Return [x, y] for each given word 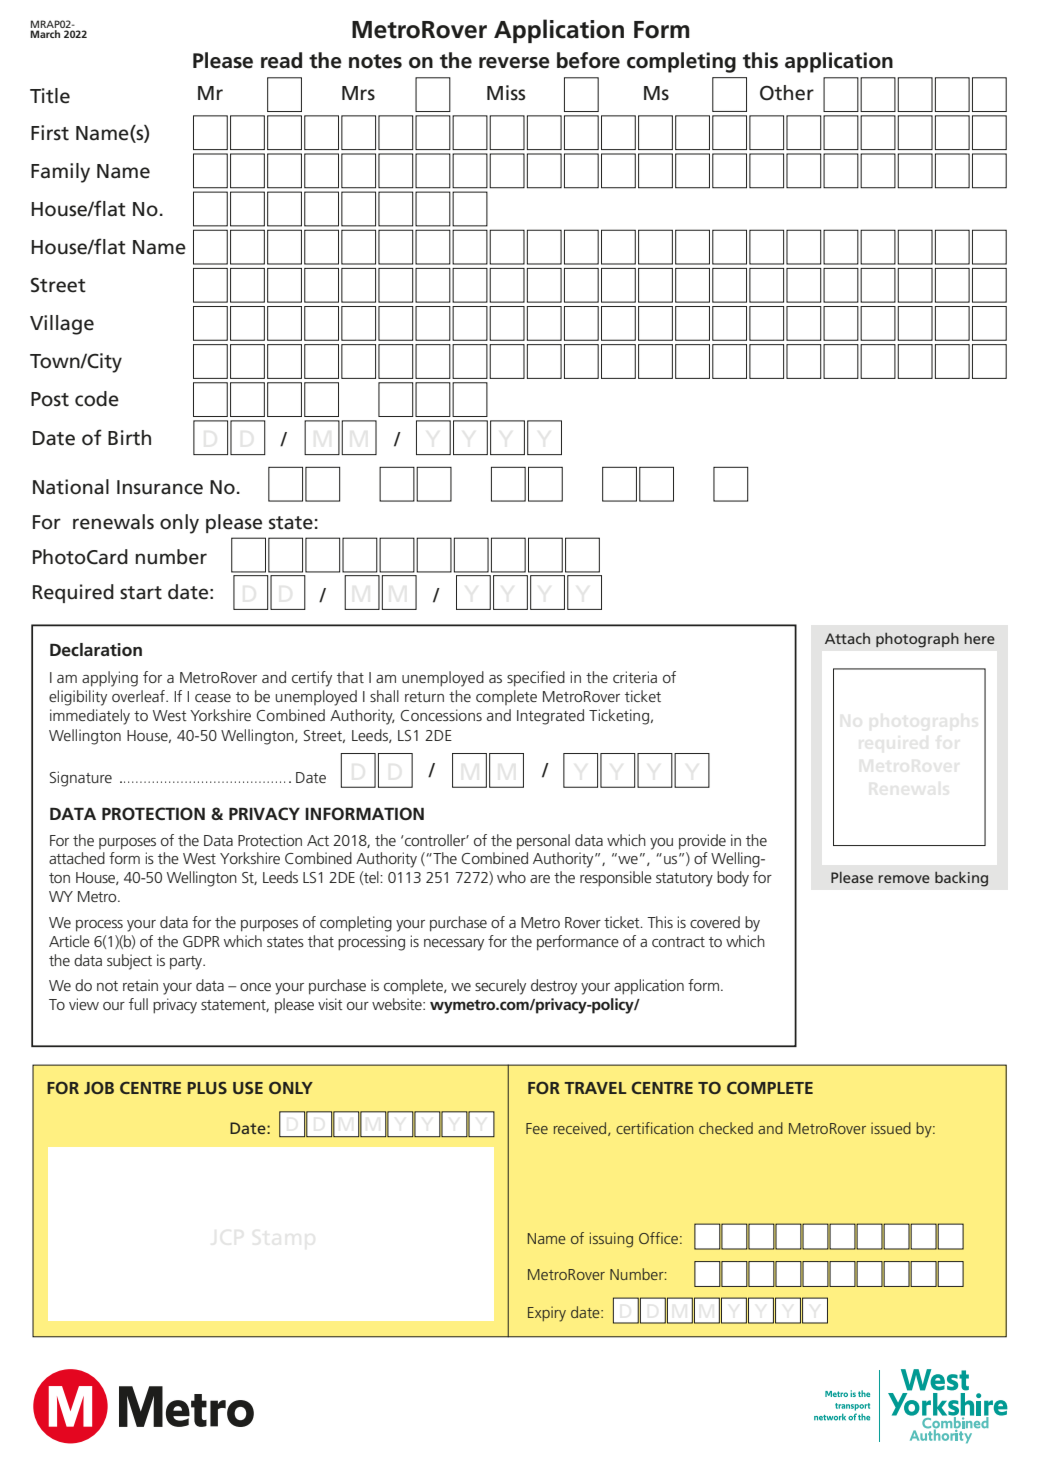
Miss [506, 93]
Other [787, 93]
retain [140, 985]
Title [50, 96]
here [980, 638]
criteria [635, 677]
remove [904, 879]
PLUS [207, 1088]
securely [500, 987]
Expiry [547, 1314]
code [97, 399]
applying [110, 679]
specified [536, 679]
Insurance [160, 487]
